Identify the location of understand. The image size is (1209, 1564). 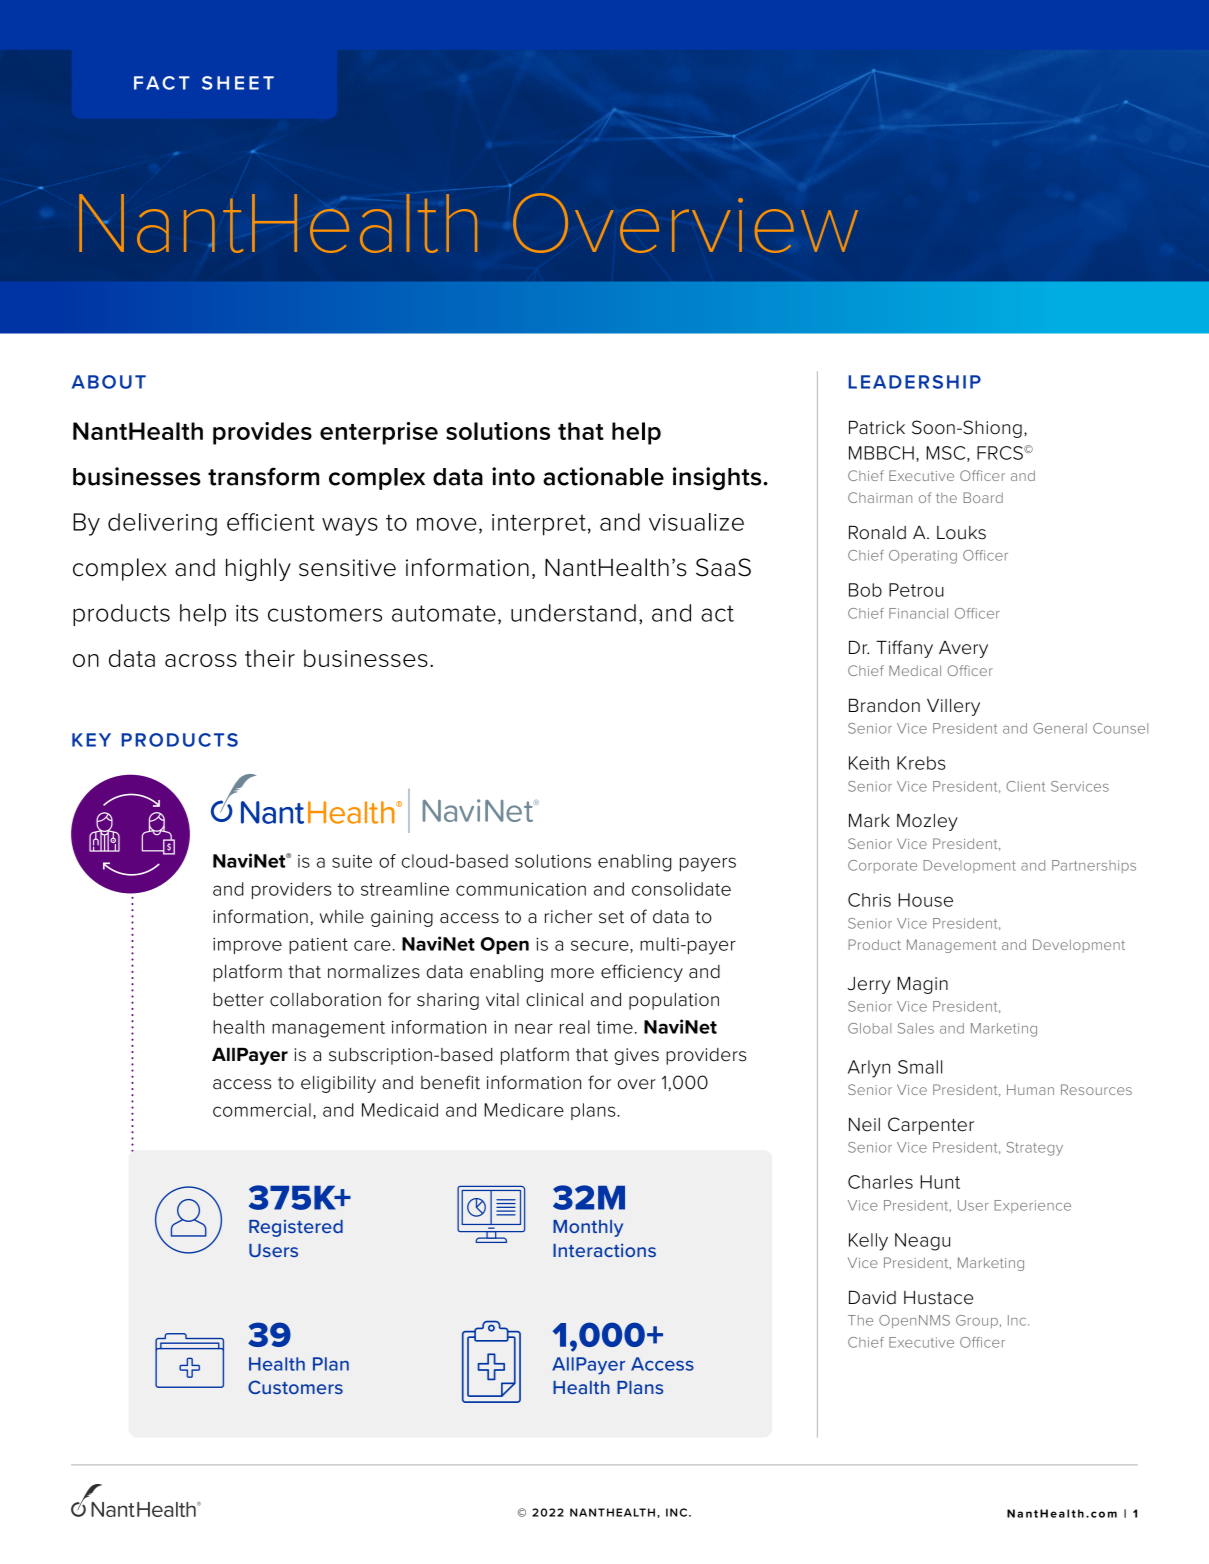
(573, 613).
